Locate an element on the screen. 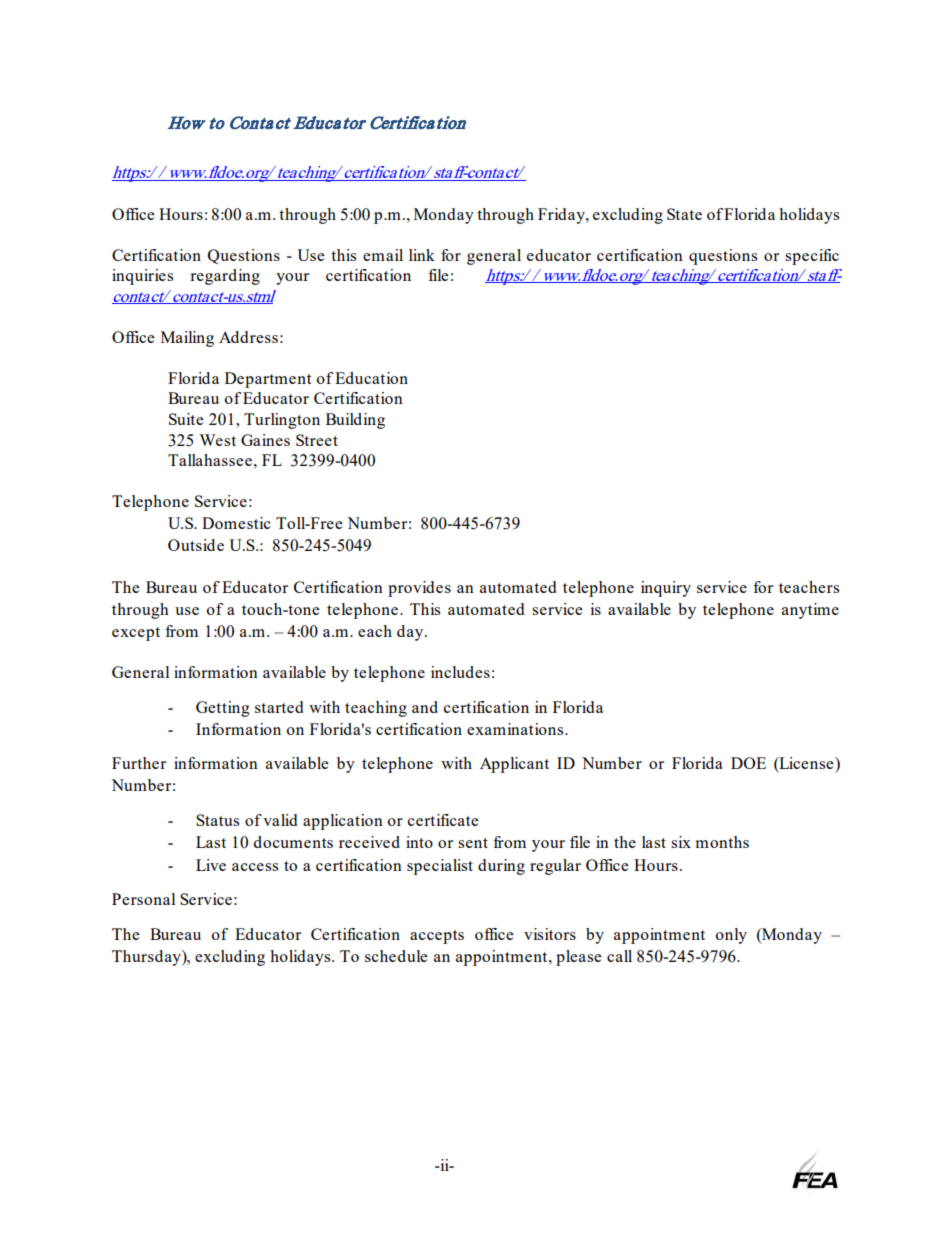 Image resolution: width=952 pixels, height=1233 pixels. link is located at coordinates (422, 255).
